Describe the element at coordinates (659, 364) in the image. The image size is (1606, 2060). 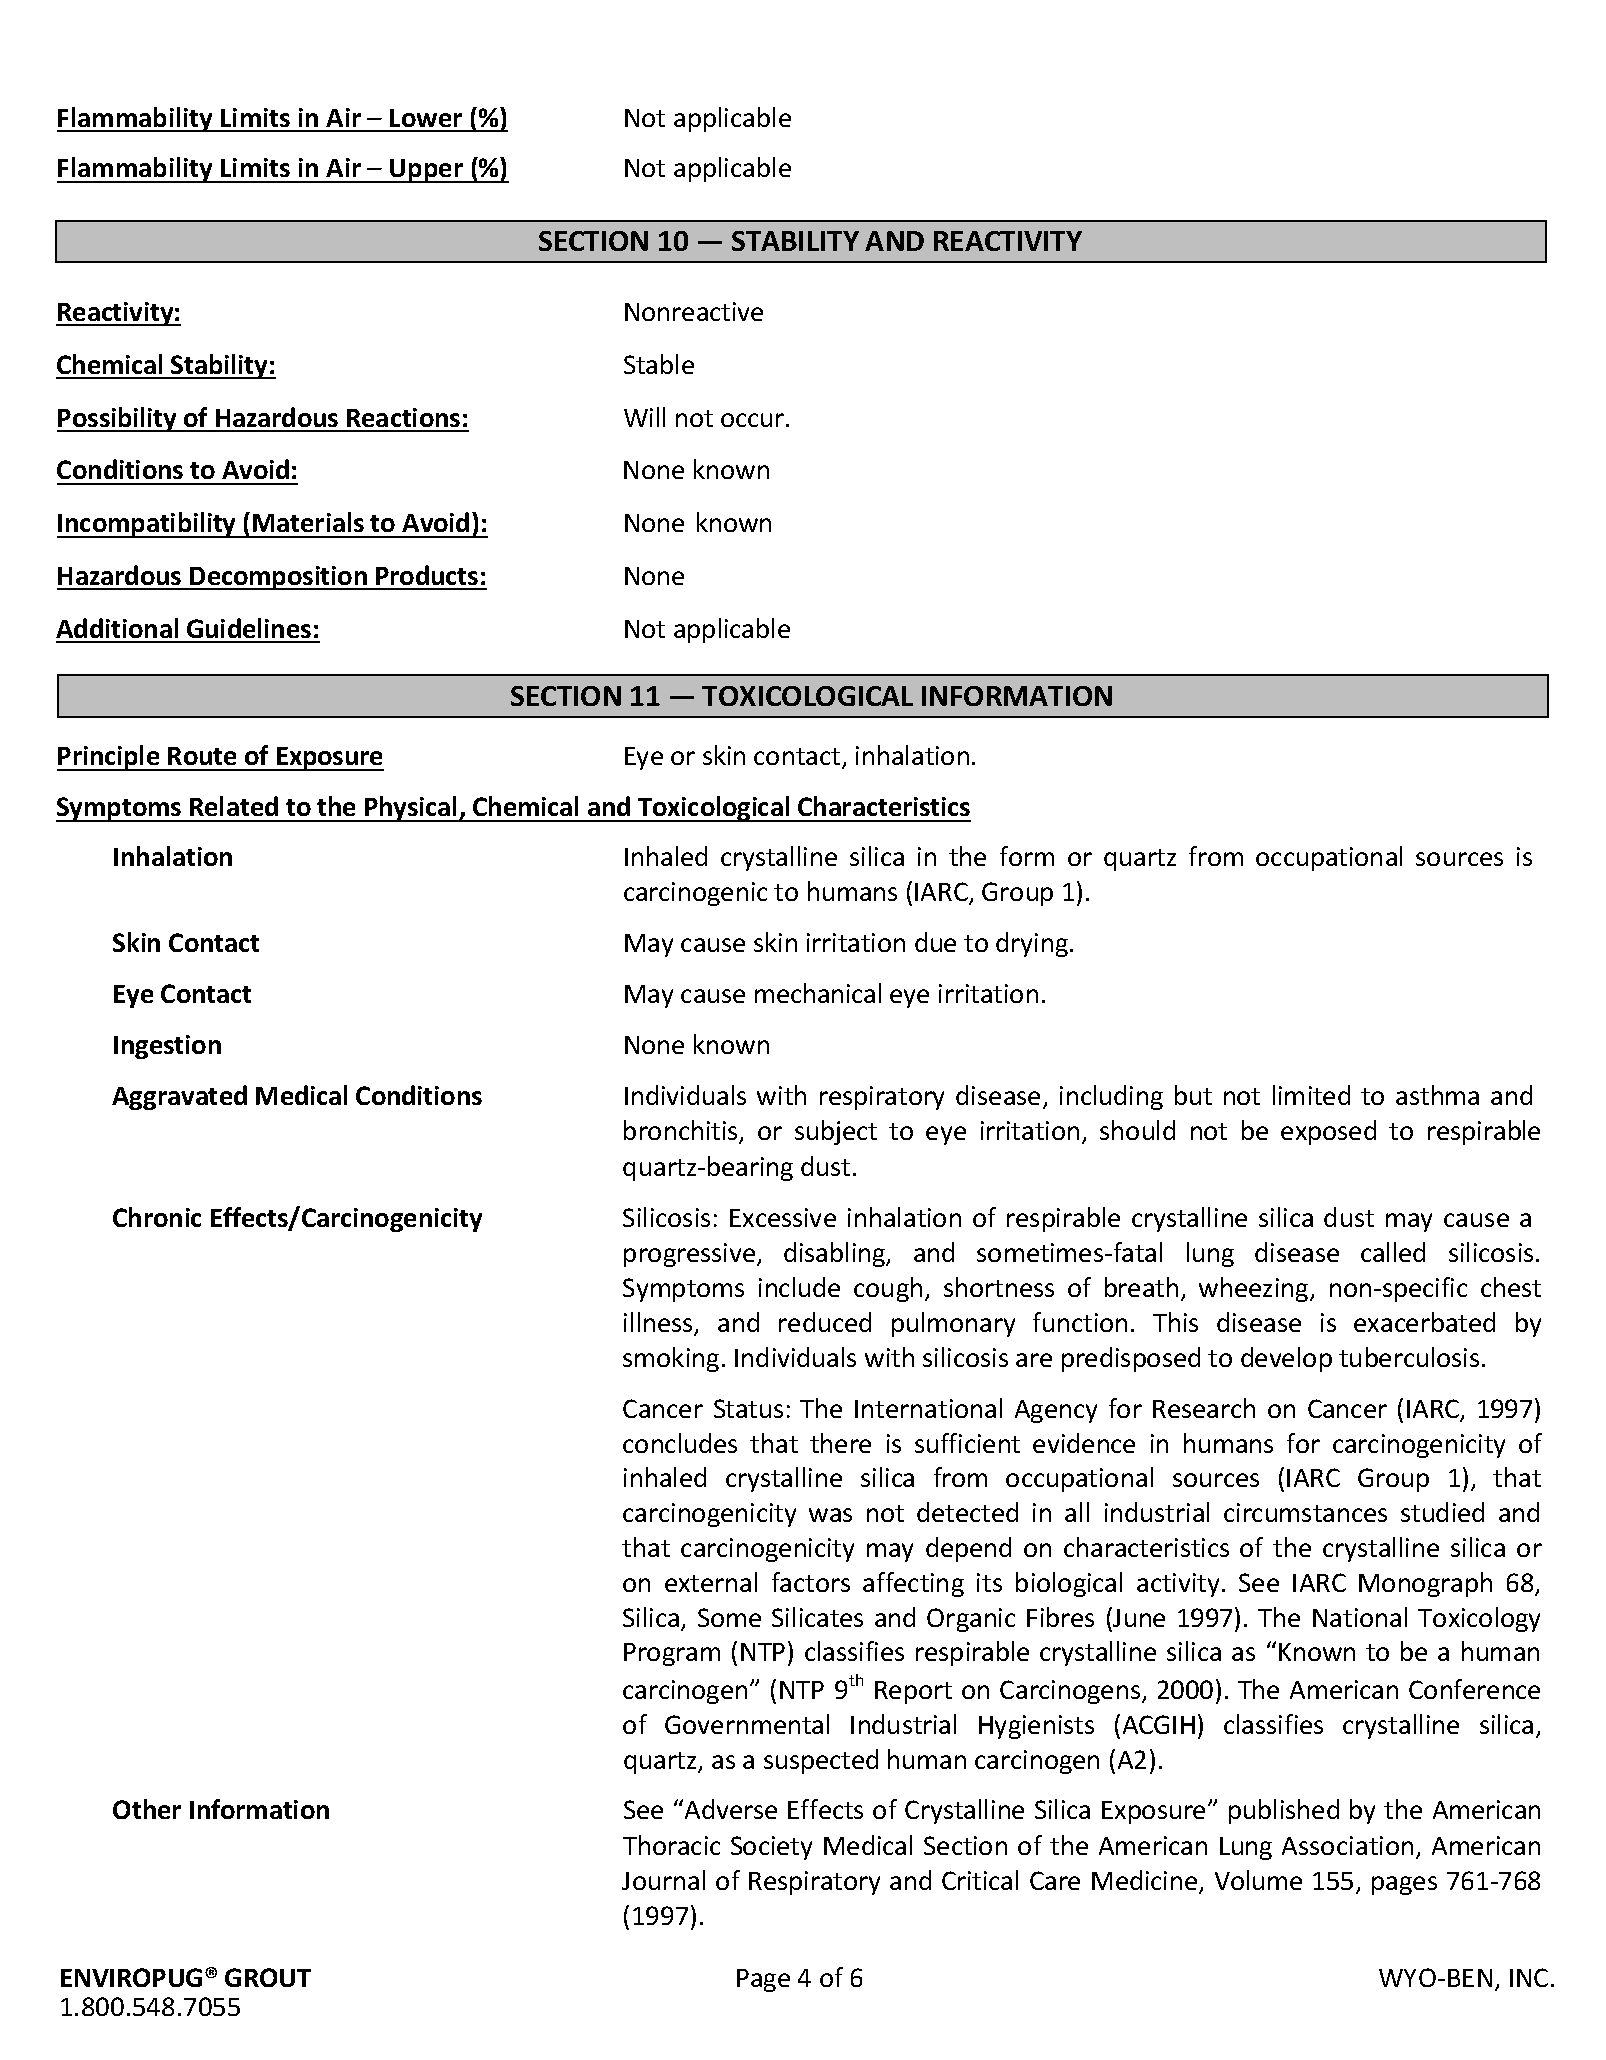
I see `Stable` at that location.
